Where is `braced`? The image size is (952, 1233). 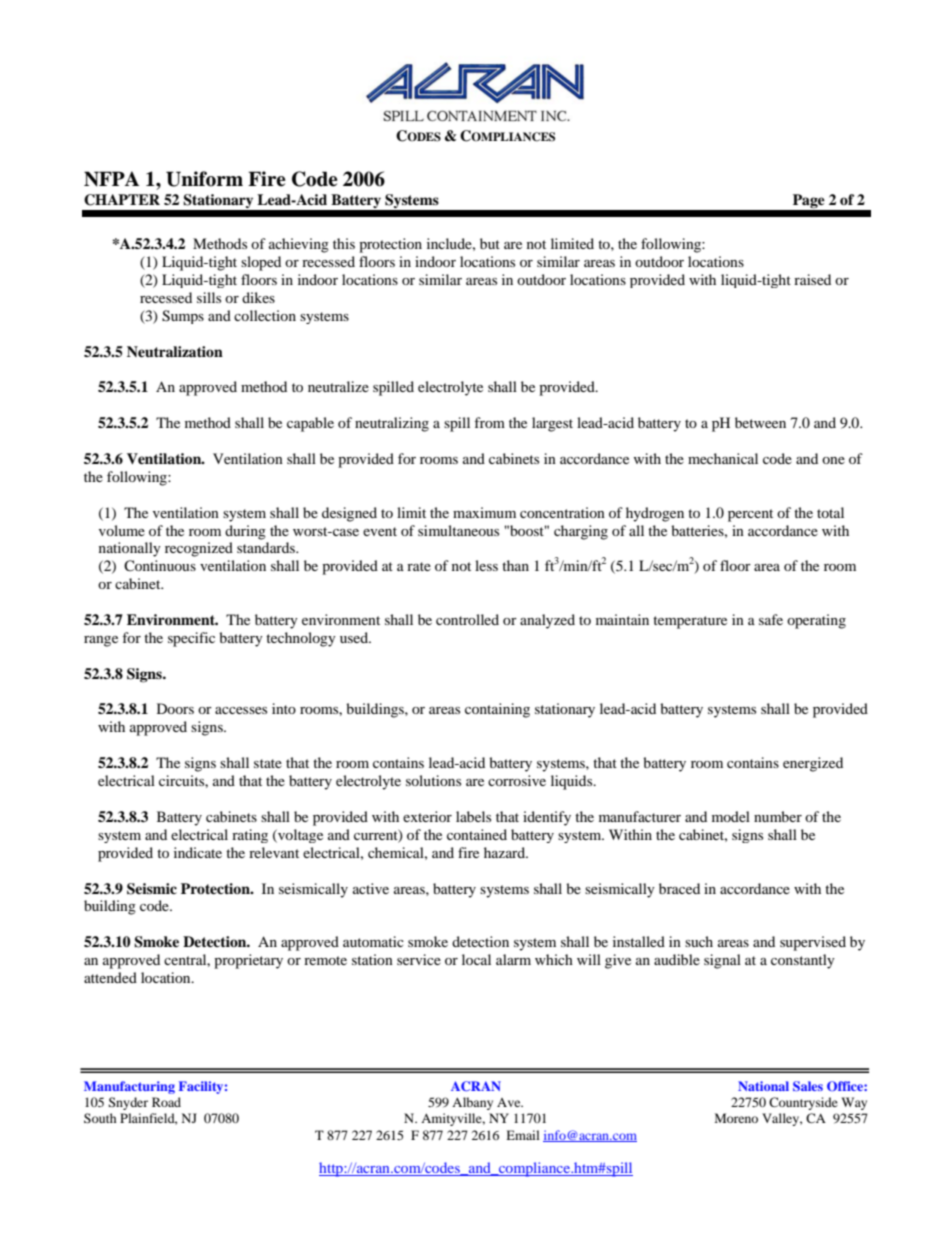 braced is located at coordinates (679, 888).
